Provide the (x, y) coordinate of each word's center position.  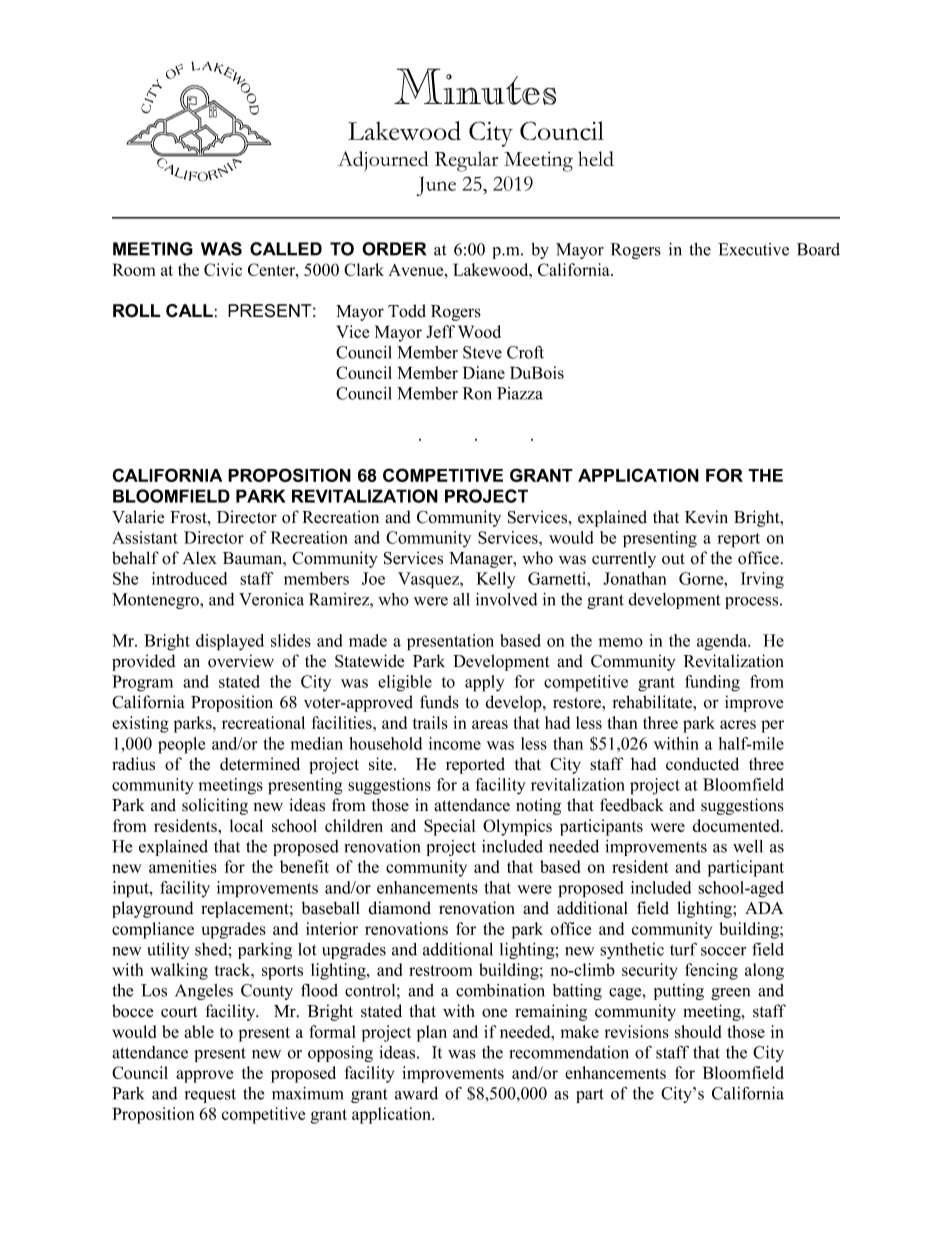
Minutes (475, 86)
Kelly (496, 580)
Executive (753, 249)
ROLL (137, 311)
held (596, 158)
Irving (762, 580)
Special (449, 827)
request (210, 1095)
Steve (482, 352)
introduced (189, 578)
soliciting (215, 806)
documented (737, 825)
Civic (223, 269)
